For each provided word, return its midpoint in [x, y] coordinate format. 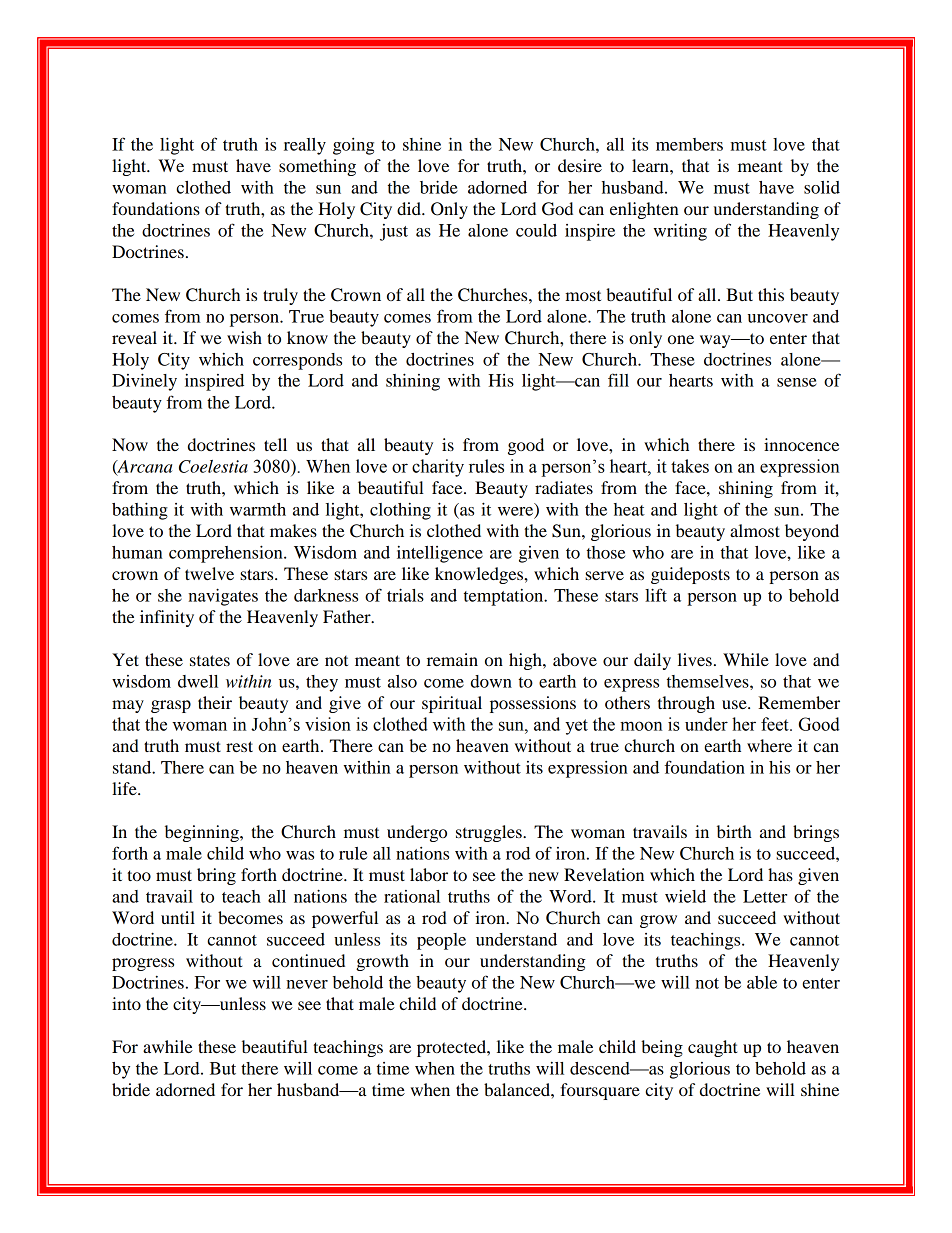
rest [239, 746]
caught [713, 1048]
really [305, 146]
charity [438, 468]
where [769, 745]
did [410, 208]
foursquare [600, 1091]
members [689, 144]
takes [690, 466]
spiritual [452, 704]
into [126, 1003]
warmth [258, 509]
